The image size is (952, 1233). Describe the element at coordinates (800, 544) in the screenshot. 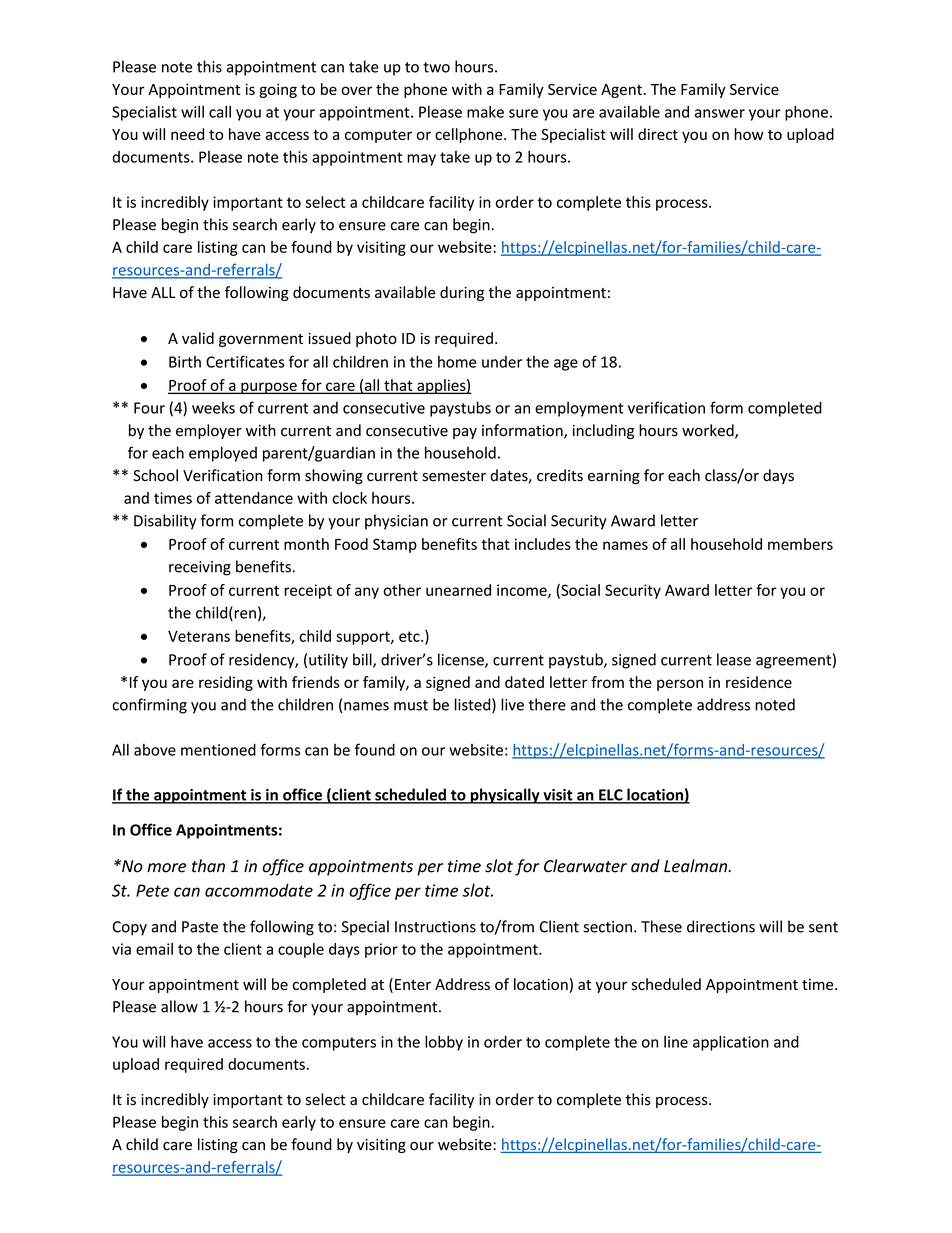

I see `members` at that location.
